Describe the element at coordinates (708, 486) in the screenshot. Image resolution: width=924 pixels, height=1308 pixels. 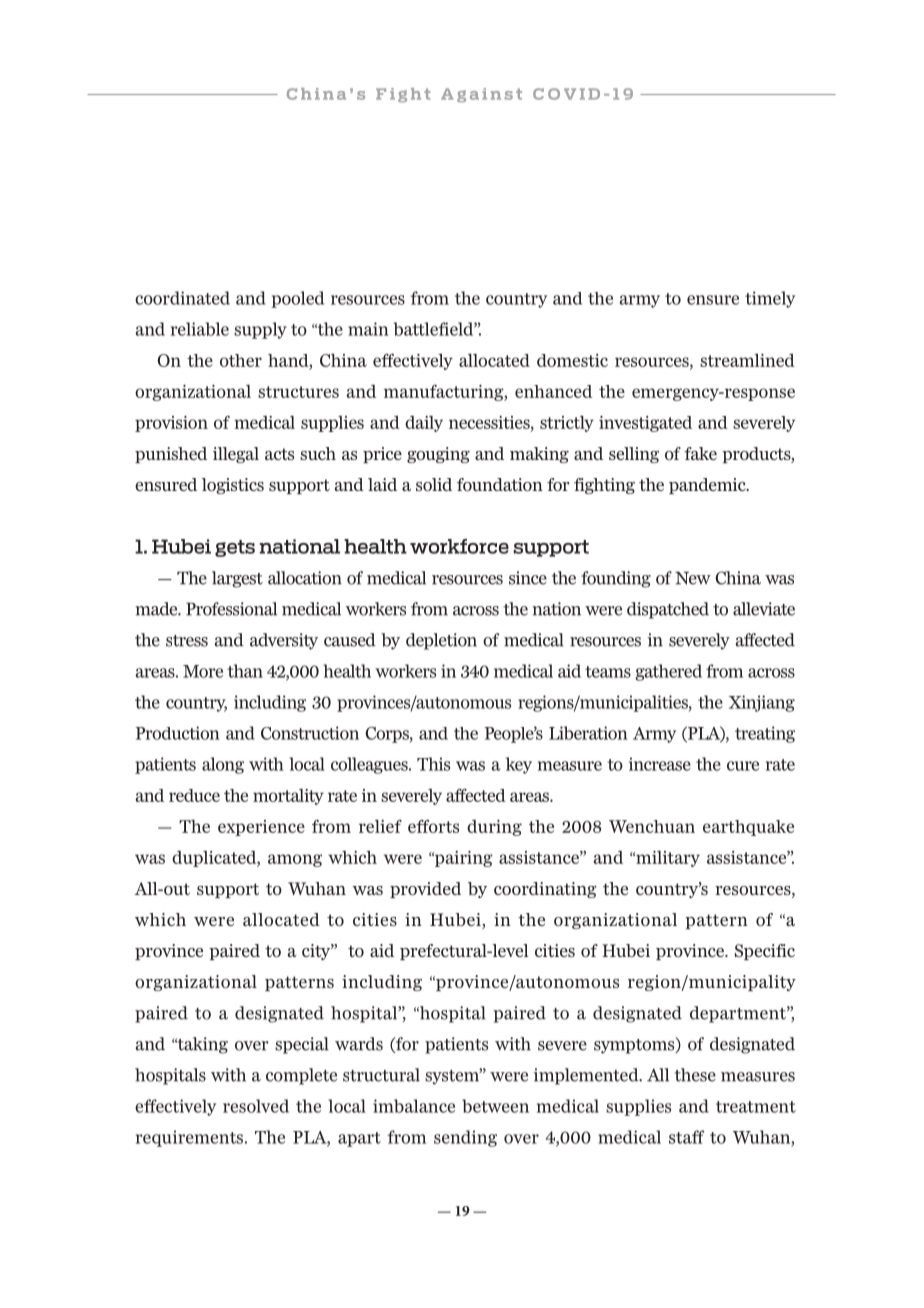
I see `pandemic` at that location.
